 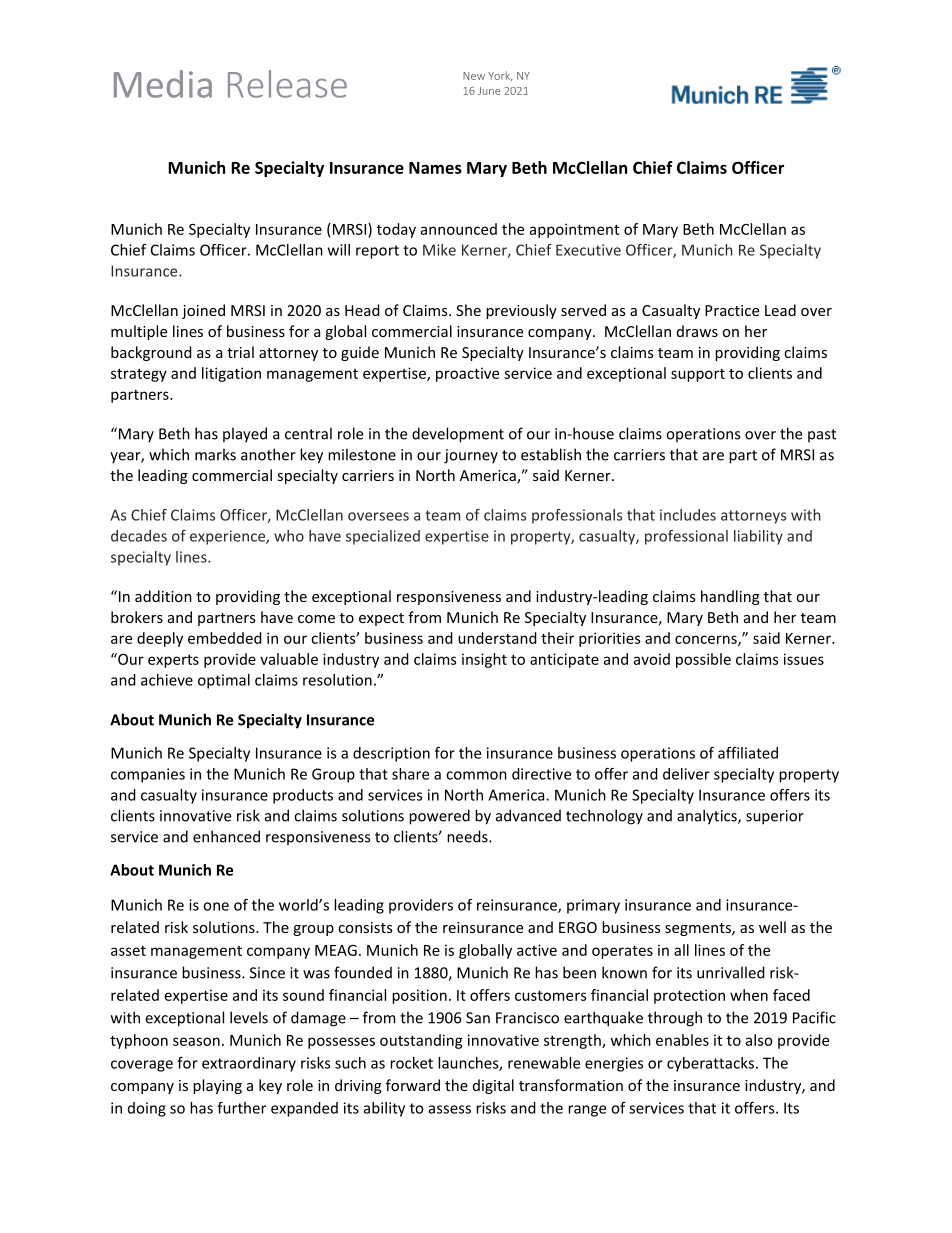 What do you see at coordinates (574, 230) in the document?
I see `appointment` at bounding box center [574, 230].
